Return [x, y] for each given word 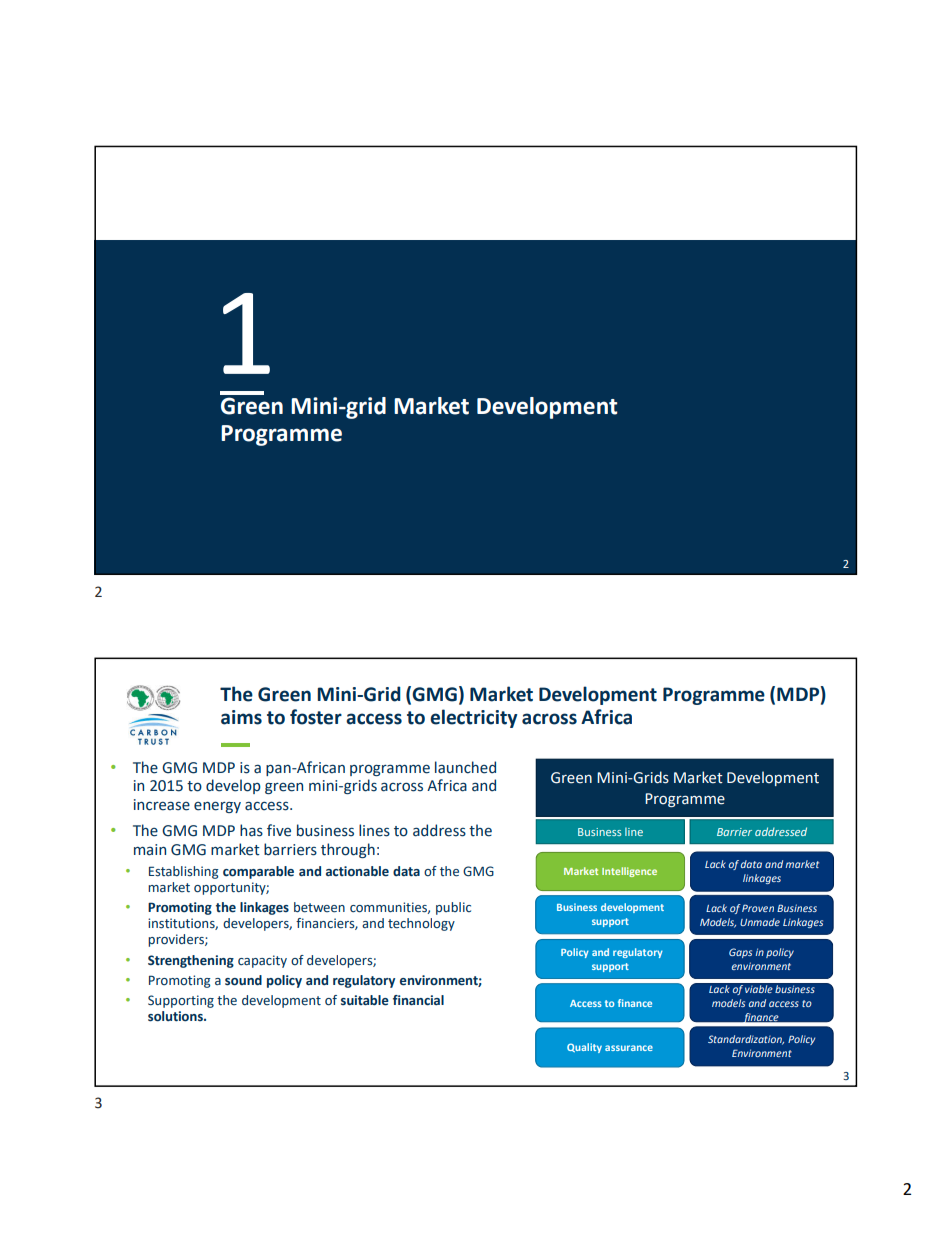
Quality [584, 1048]
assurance [629, 1048]
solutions [176, 1016]
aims [241, 717]
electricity [473, 718]
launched [465, 767]
